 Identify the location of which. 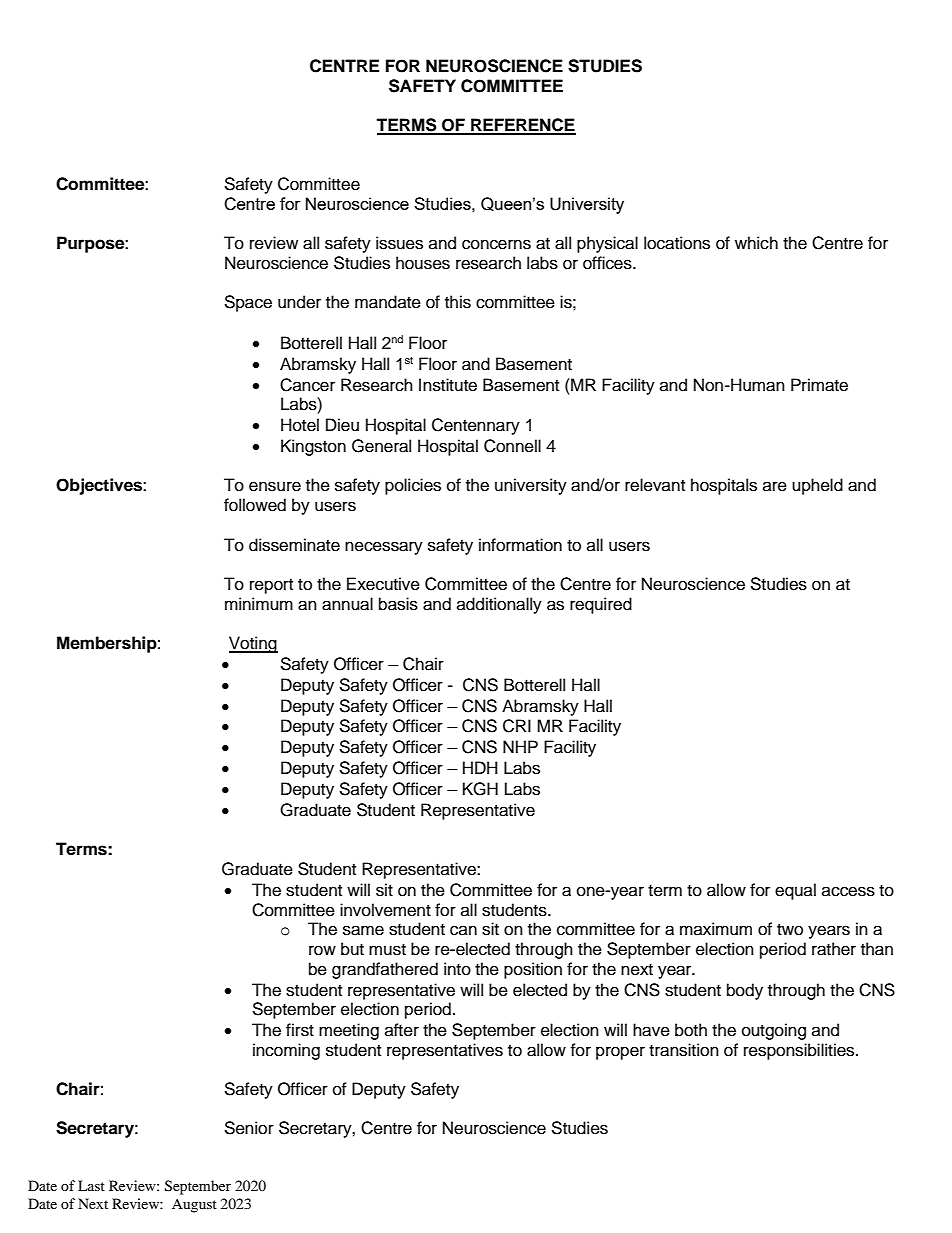
(756, 243).
